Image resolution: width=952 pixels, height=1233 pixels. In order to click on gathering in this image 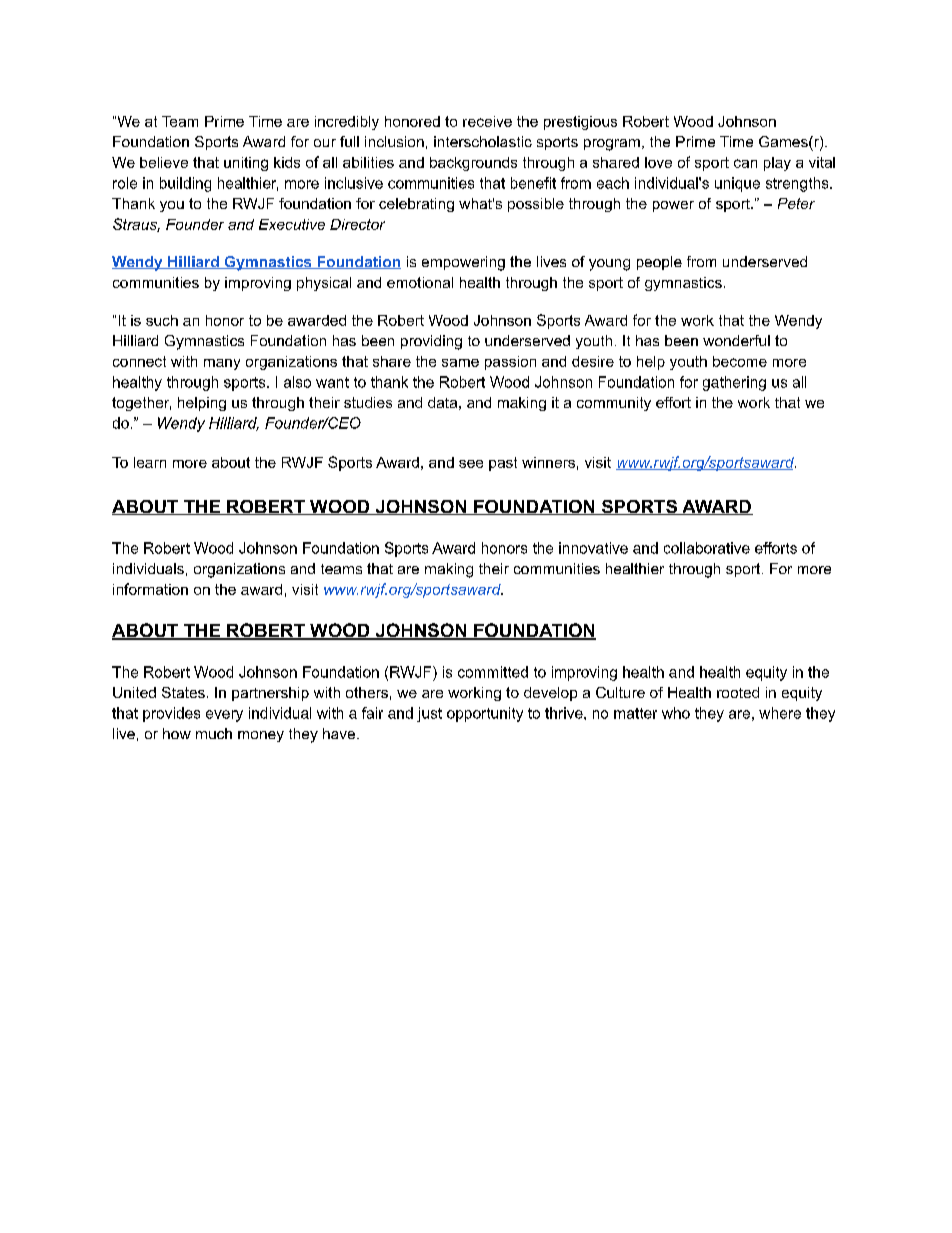, I will do `click(734, 383)`.
